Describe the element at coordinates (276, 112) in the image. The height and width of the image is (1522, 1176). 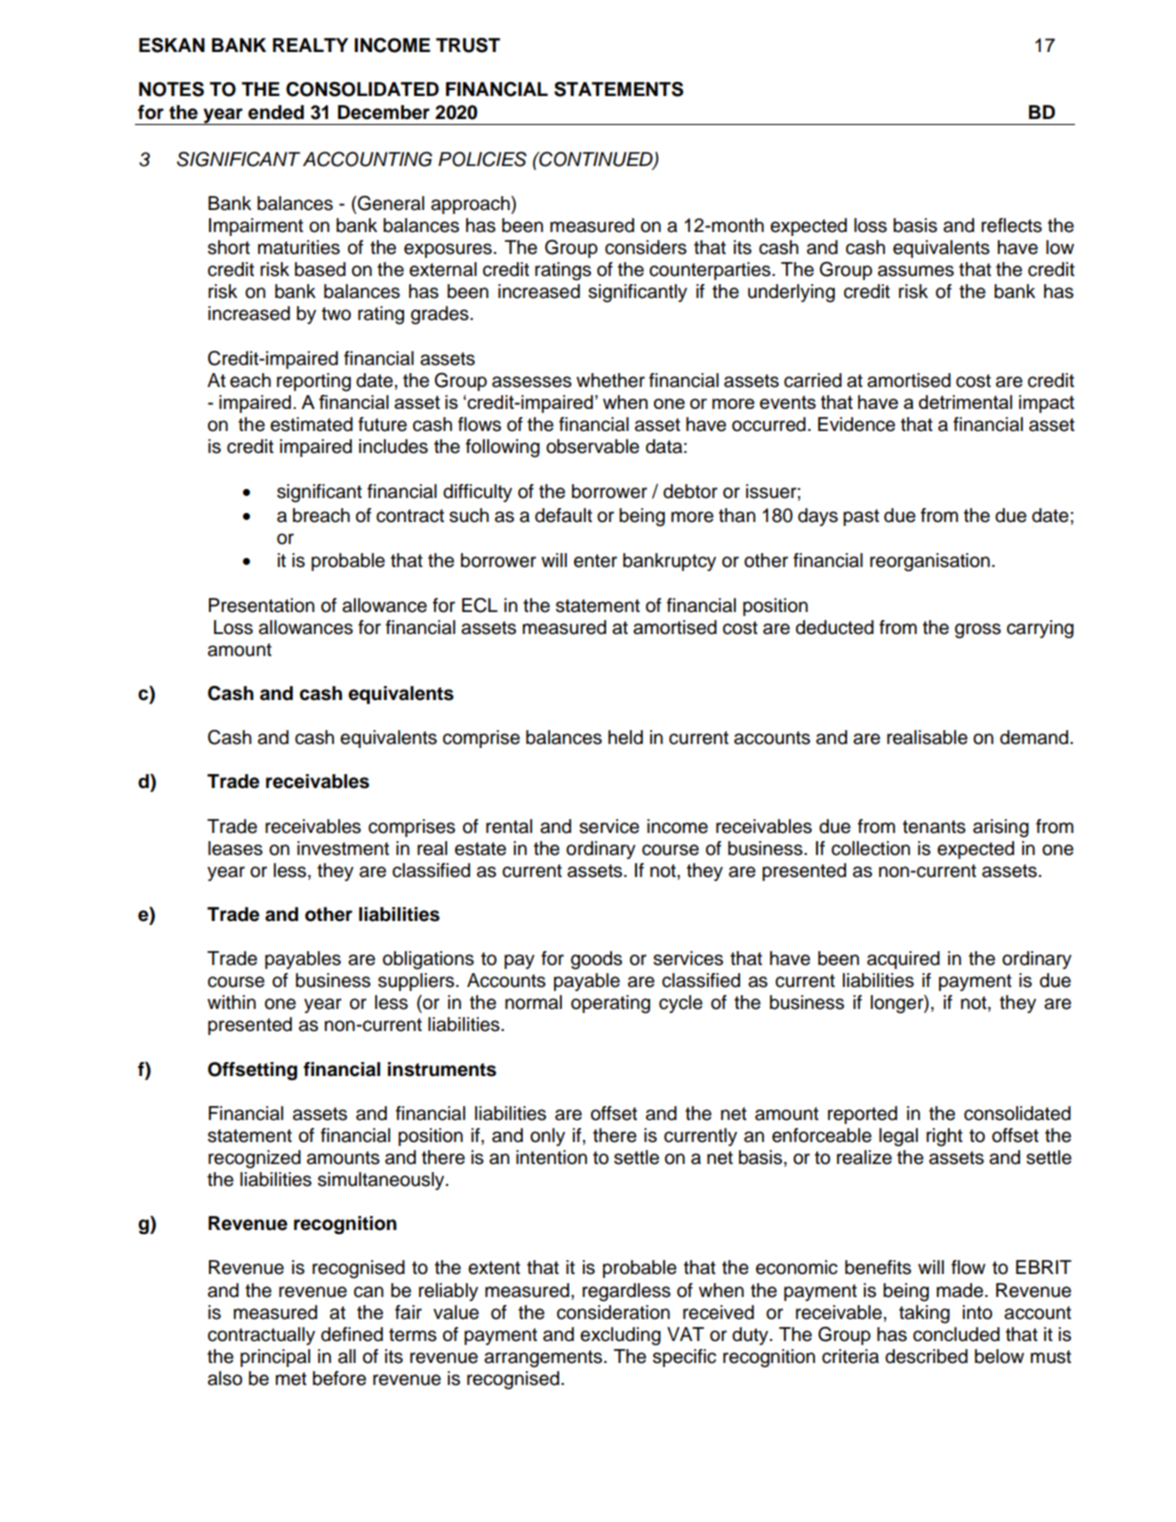
I see `ended` at that location.
